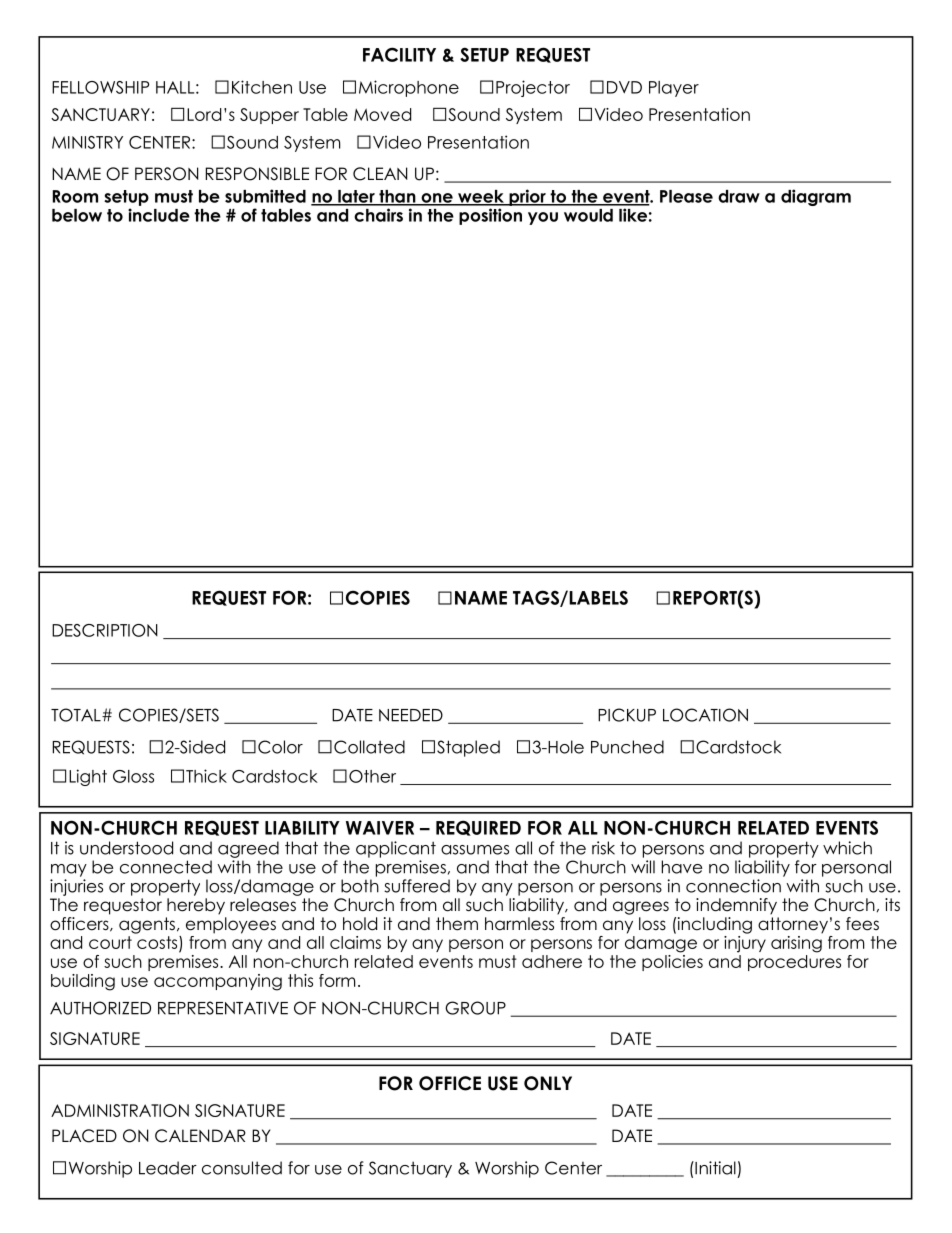 Image resolution: width=952 pixels, height=1233 pixels. Describe the element at coordinates (543, 218) in the page. I see `you` at that location.
